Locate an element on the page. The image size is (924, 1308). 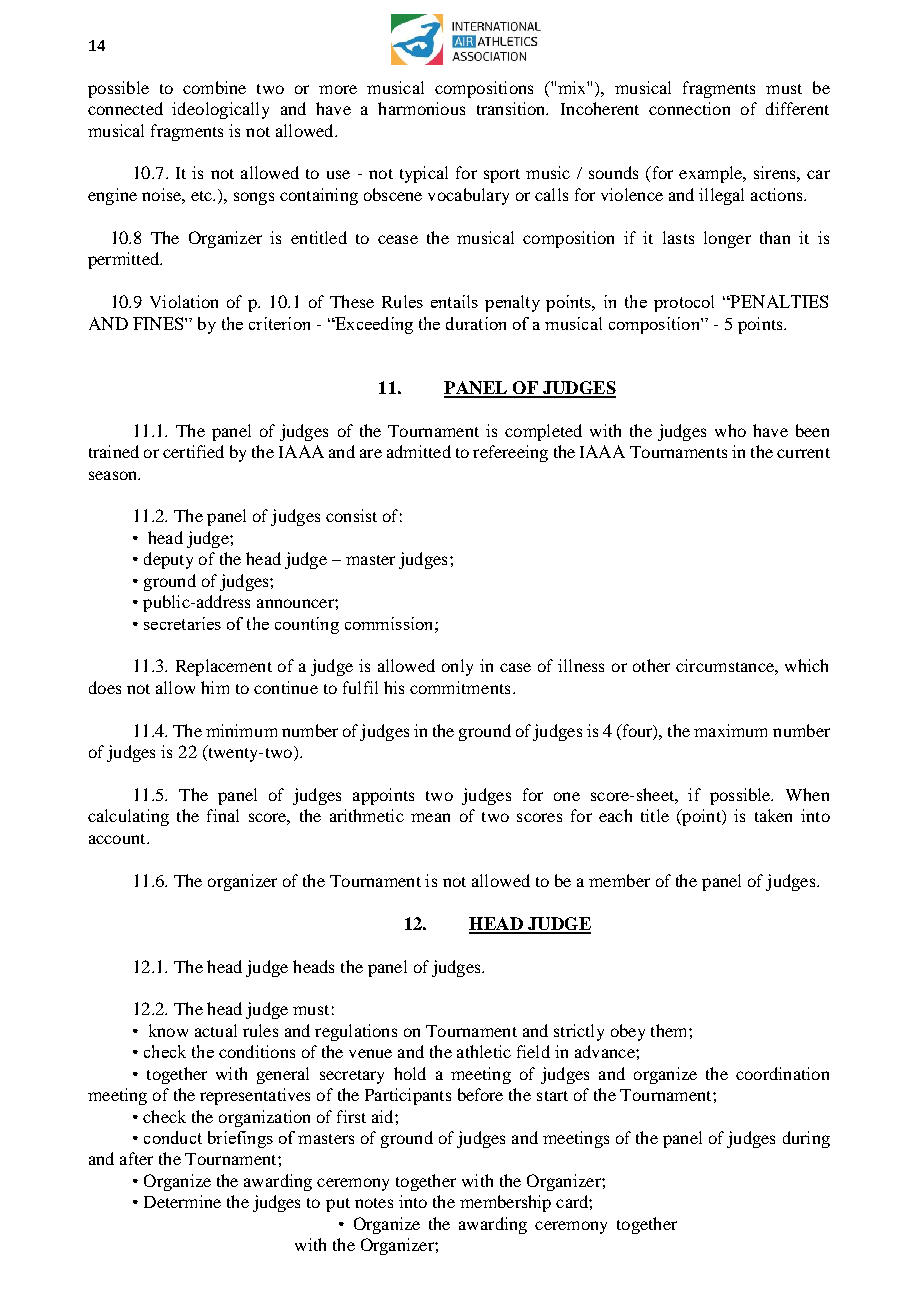
harmonious is located at coordinates (421, 108).
